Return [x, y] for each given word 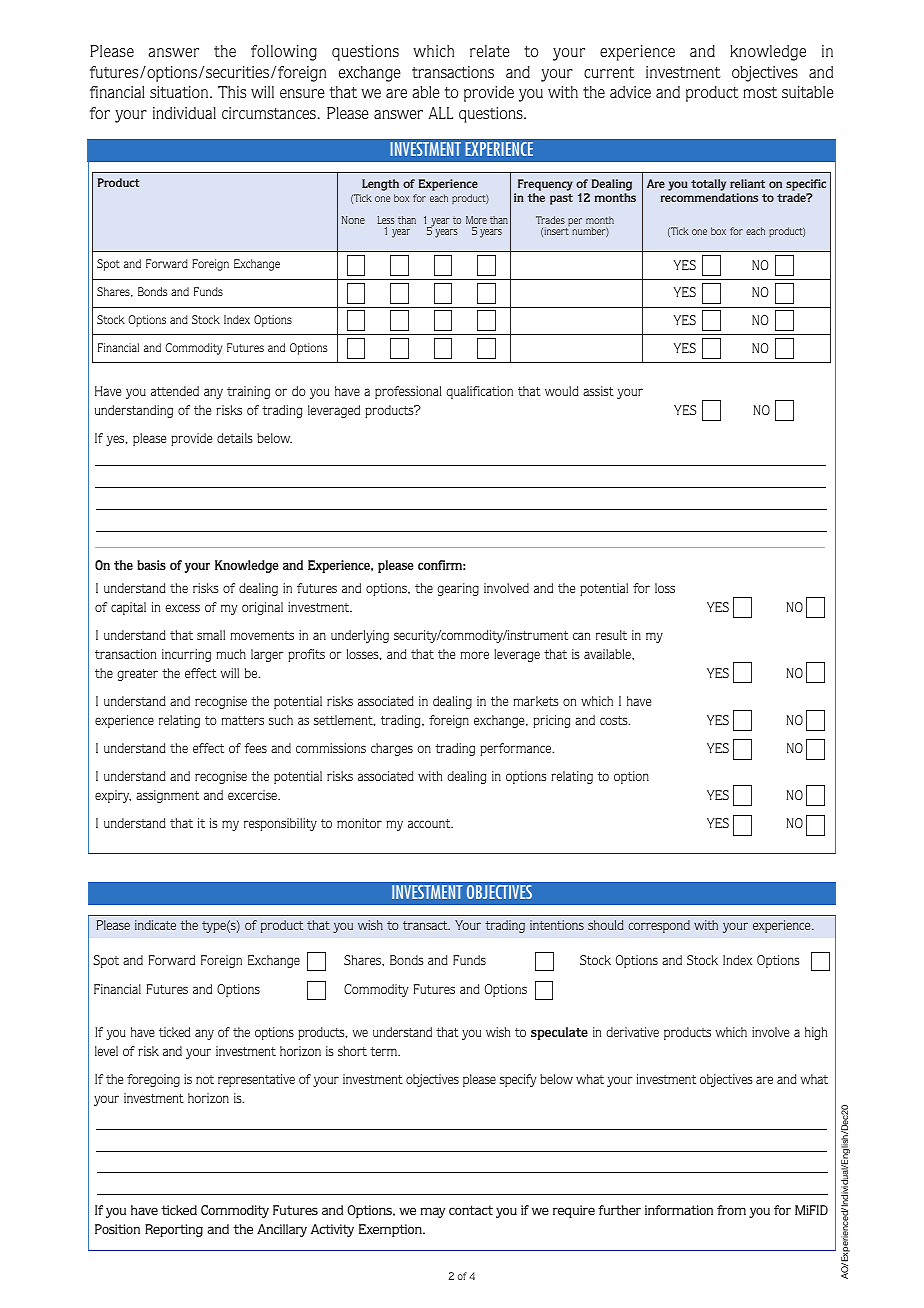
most [760, 92]
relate [490, 51]
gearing [458, 589]
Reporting [174, 1230]
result [611, 635]
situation [180, 92]
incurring [186, 655]
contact [471, 1210]
